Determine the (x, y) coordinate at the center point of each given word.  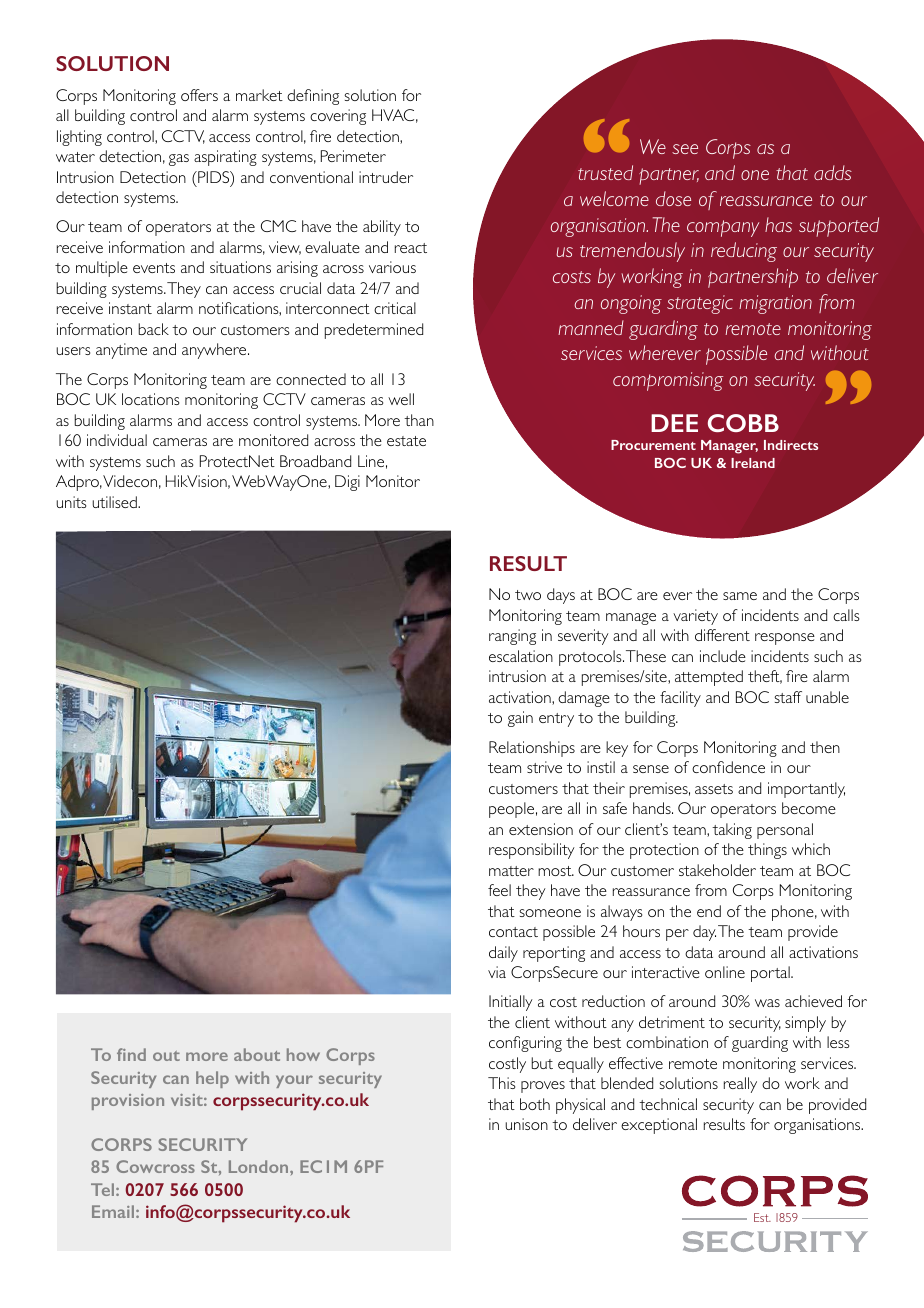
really (740, 1085)
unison (526, 1124)
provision (128, 1102)
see (685, 149)
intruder (386, 177)
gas (179, 160)
